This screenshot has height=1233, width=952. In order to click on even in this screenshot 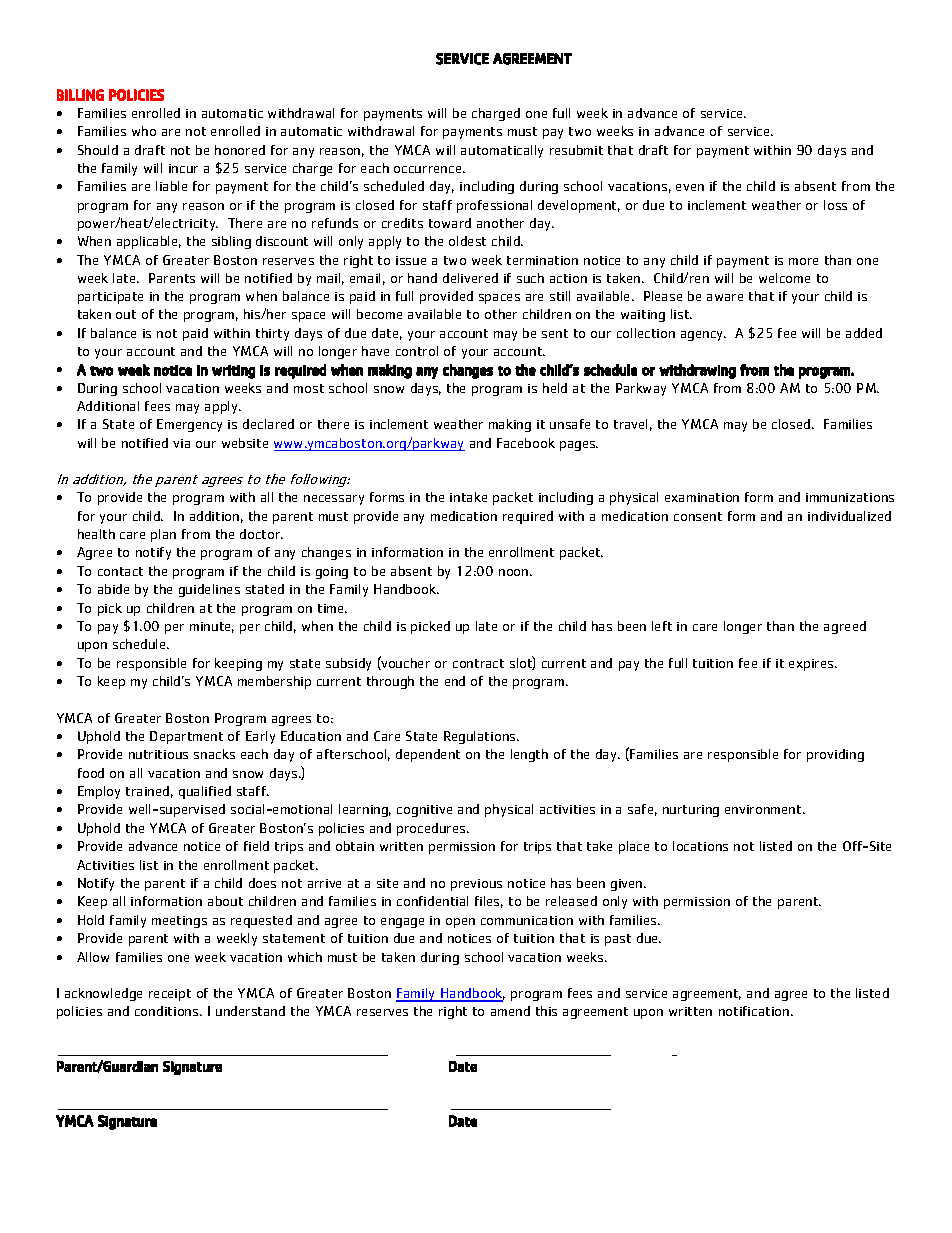, I will do `click(690, 187)`.
